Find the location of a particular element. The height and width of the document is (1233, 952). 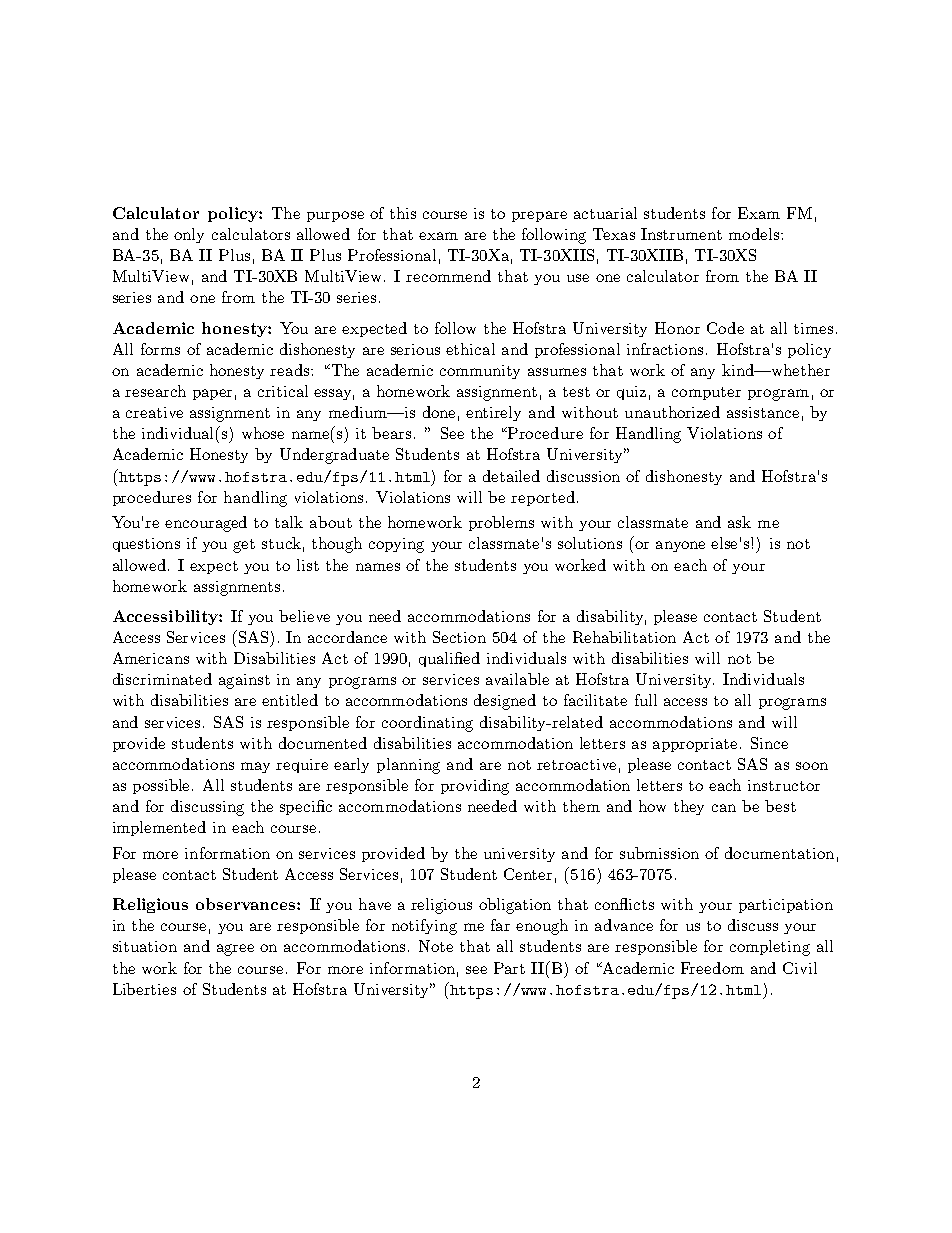

agree is located at coordinates (235, 950).
